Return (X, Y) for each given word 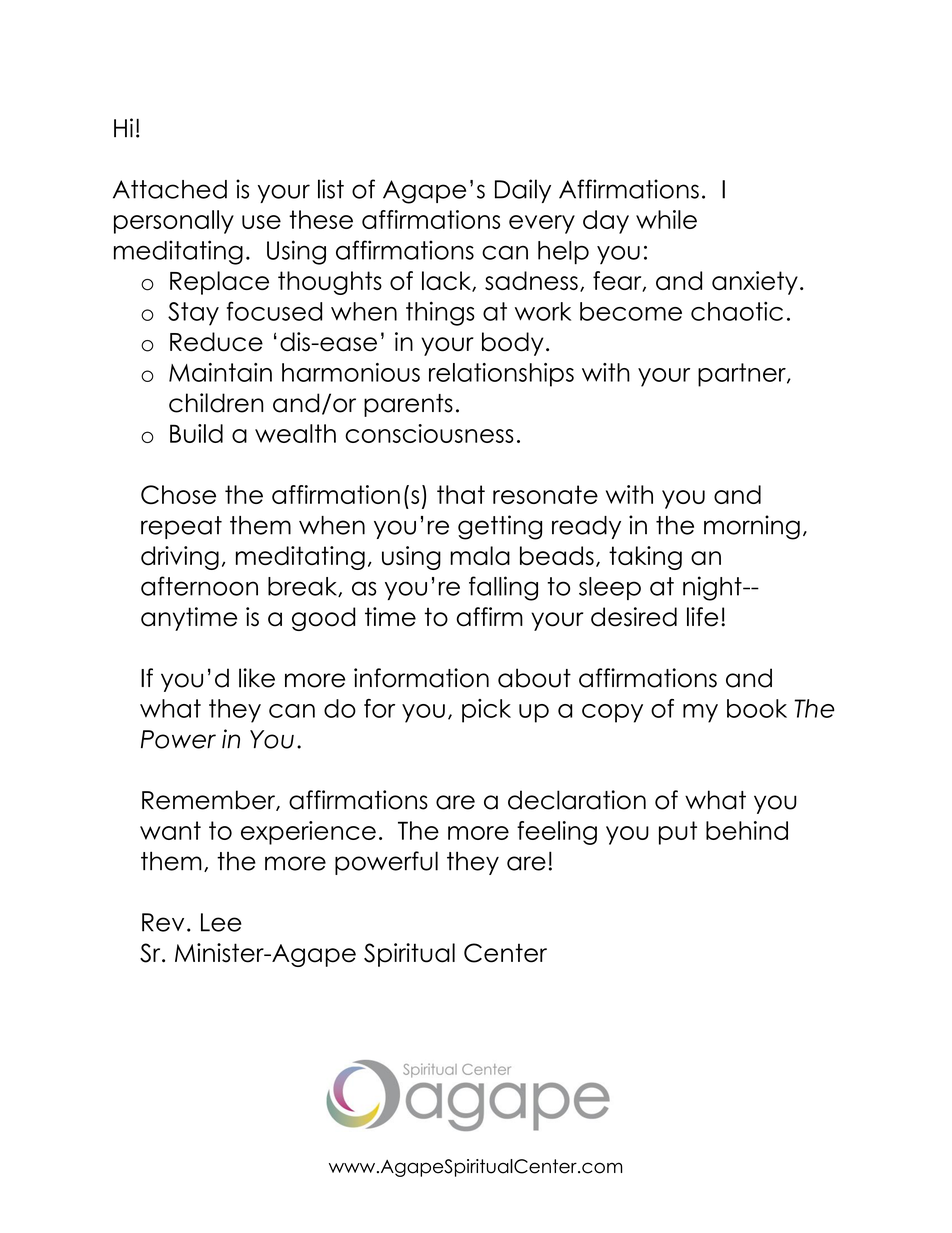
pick (486, 711)
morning (752, 527)
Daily (523, 191)
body (513, 344)
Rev (163, 922)
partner (743, 375)
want (170, 830)
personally (174, 222)
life (702, 617)
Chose (178, 494)
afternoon (199, 586)
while (666, 219)
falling (503, 588)
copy (612, 713)
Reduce (216, 342)
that (461, 494)
